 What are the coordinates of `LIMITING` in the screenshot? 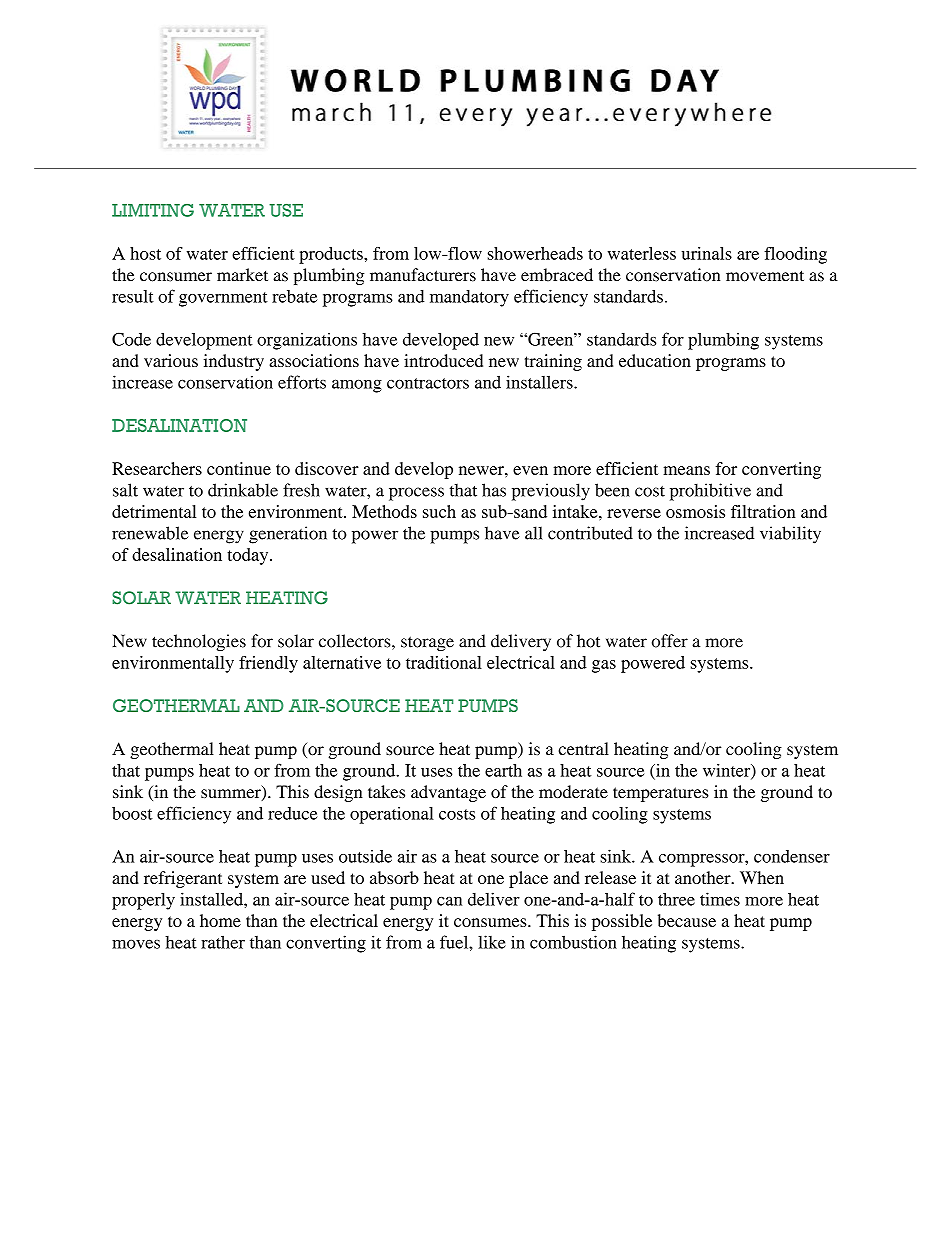 It's located at (153, 210).
